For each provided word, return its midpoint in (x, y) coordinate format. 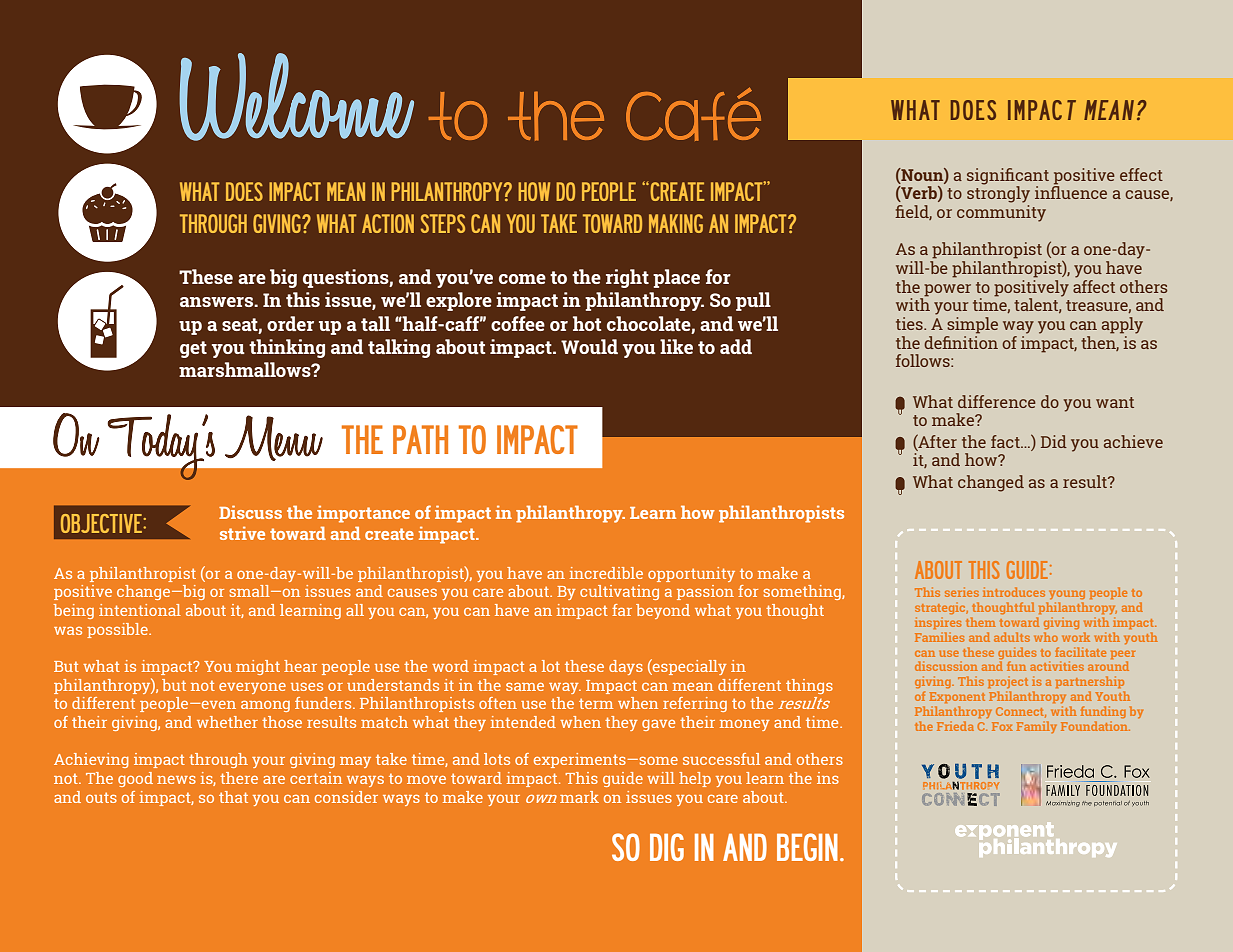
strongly (998, 193)
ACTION (388, 223)
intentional (140, 610)
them (981, 622)
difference (997, 401)
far (622, 610)
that (233, 797)
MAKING (676, 223)
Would (589, 346)
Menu (274, 438)
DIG (667, 847)
